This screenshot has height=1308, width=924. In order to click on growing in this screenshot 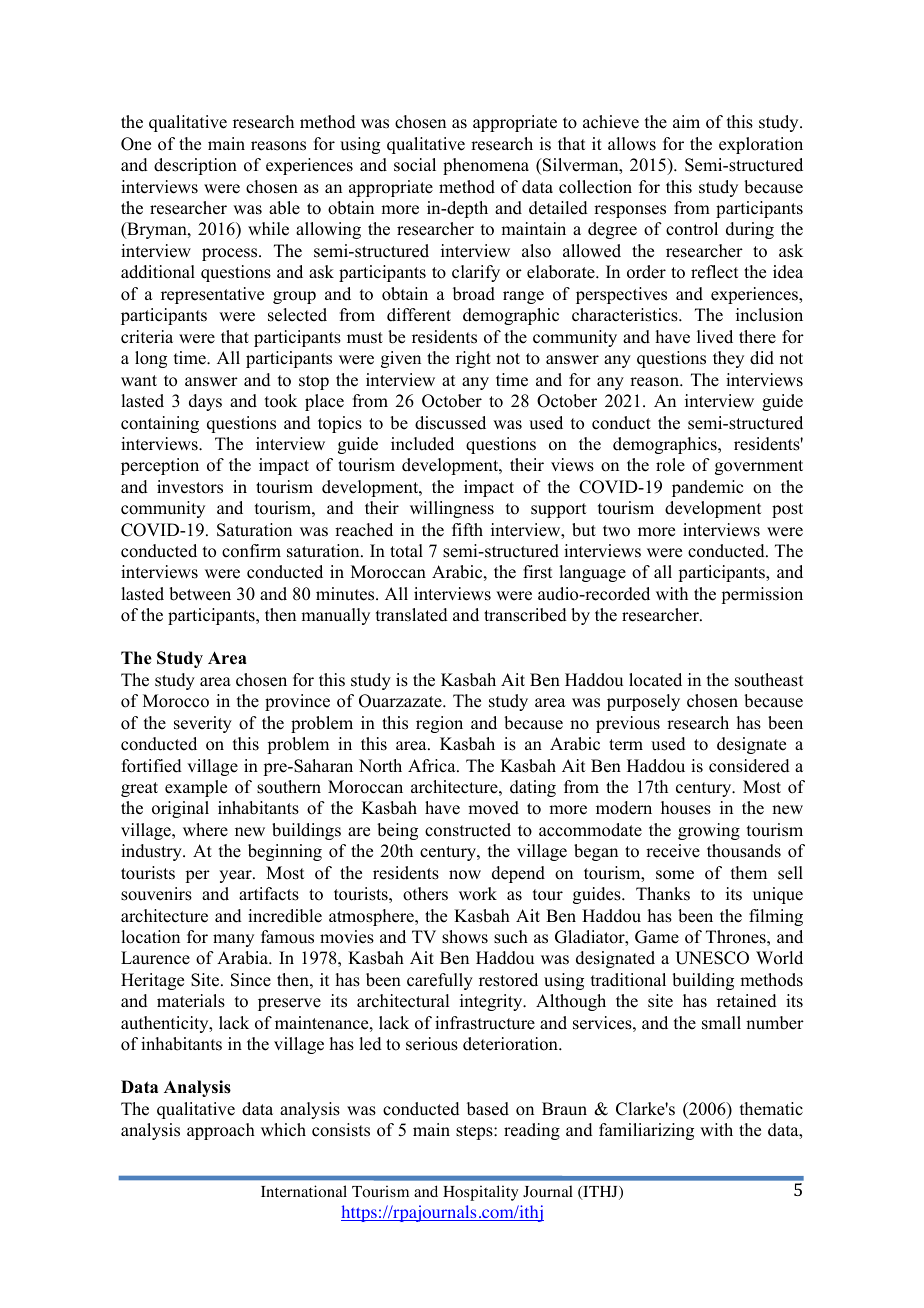, I will do `click(709, 831)`.
